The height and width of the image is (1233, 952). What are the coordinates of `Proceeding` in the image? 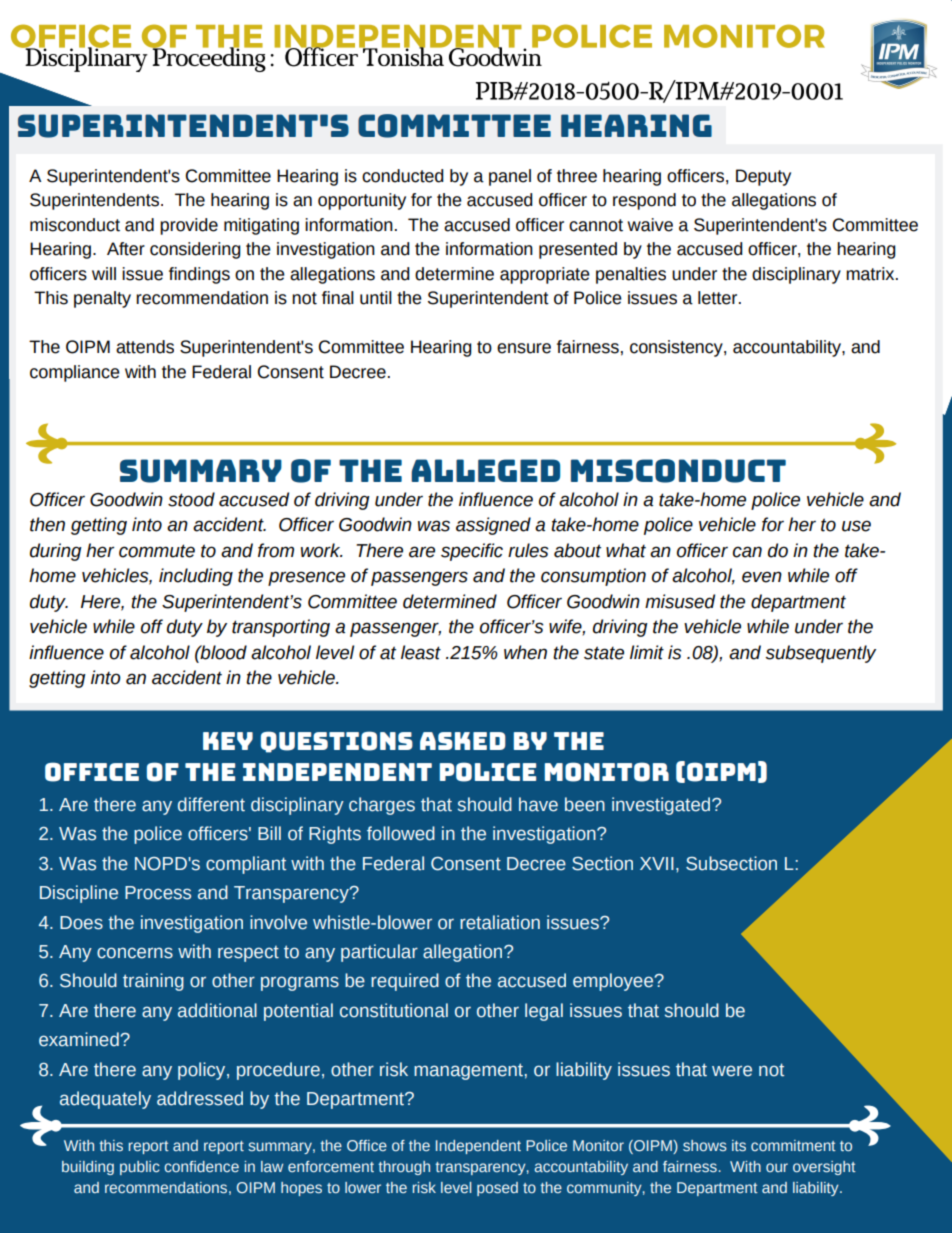 It's located at (208, 58).
